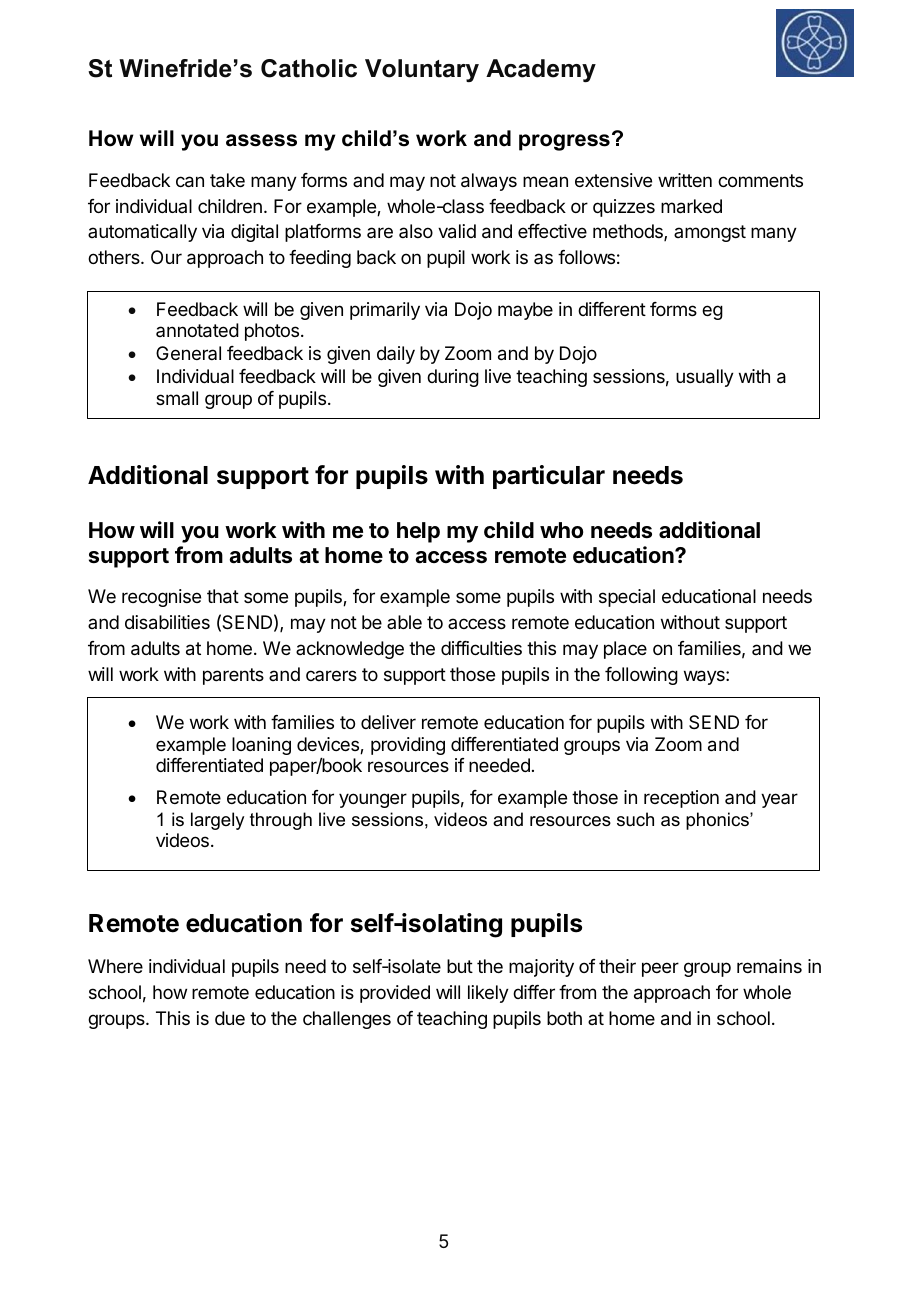 The width and height of the screenshot is (924, 1308). What do you see at coordinates (418, 532) in the screenshot?
I see `help` at bounding box center [418, 532].
